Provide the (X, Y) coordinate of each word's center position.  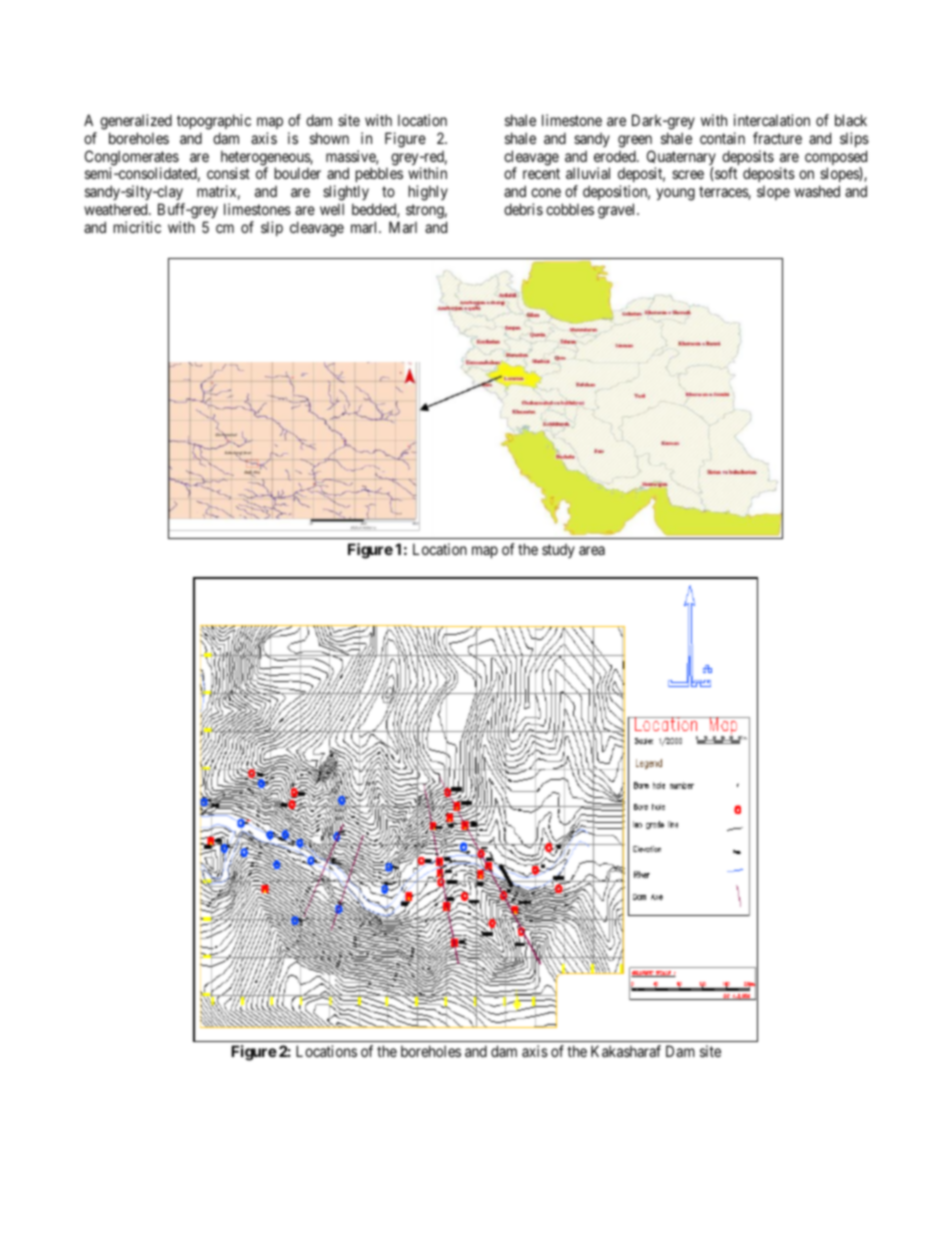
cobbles (570, 209)
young (675, 194)
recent (541, 173)
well (332, 209)
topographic (214, 122)
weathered (117, 209)
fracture (777, 138)
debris (523, 209)
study (558, 551)
